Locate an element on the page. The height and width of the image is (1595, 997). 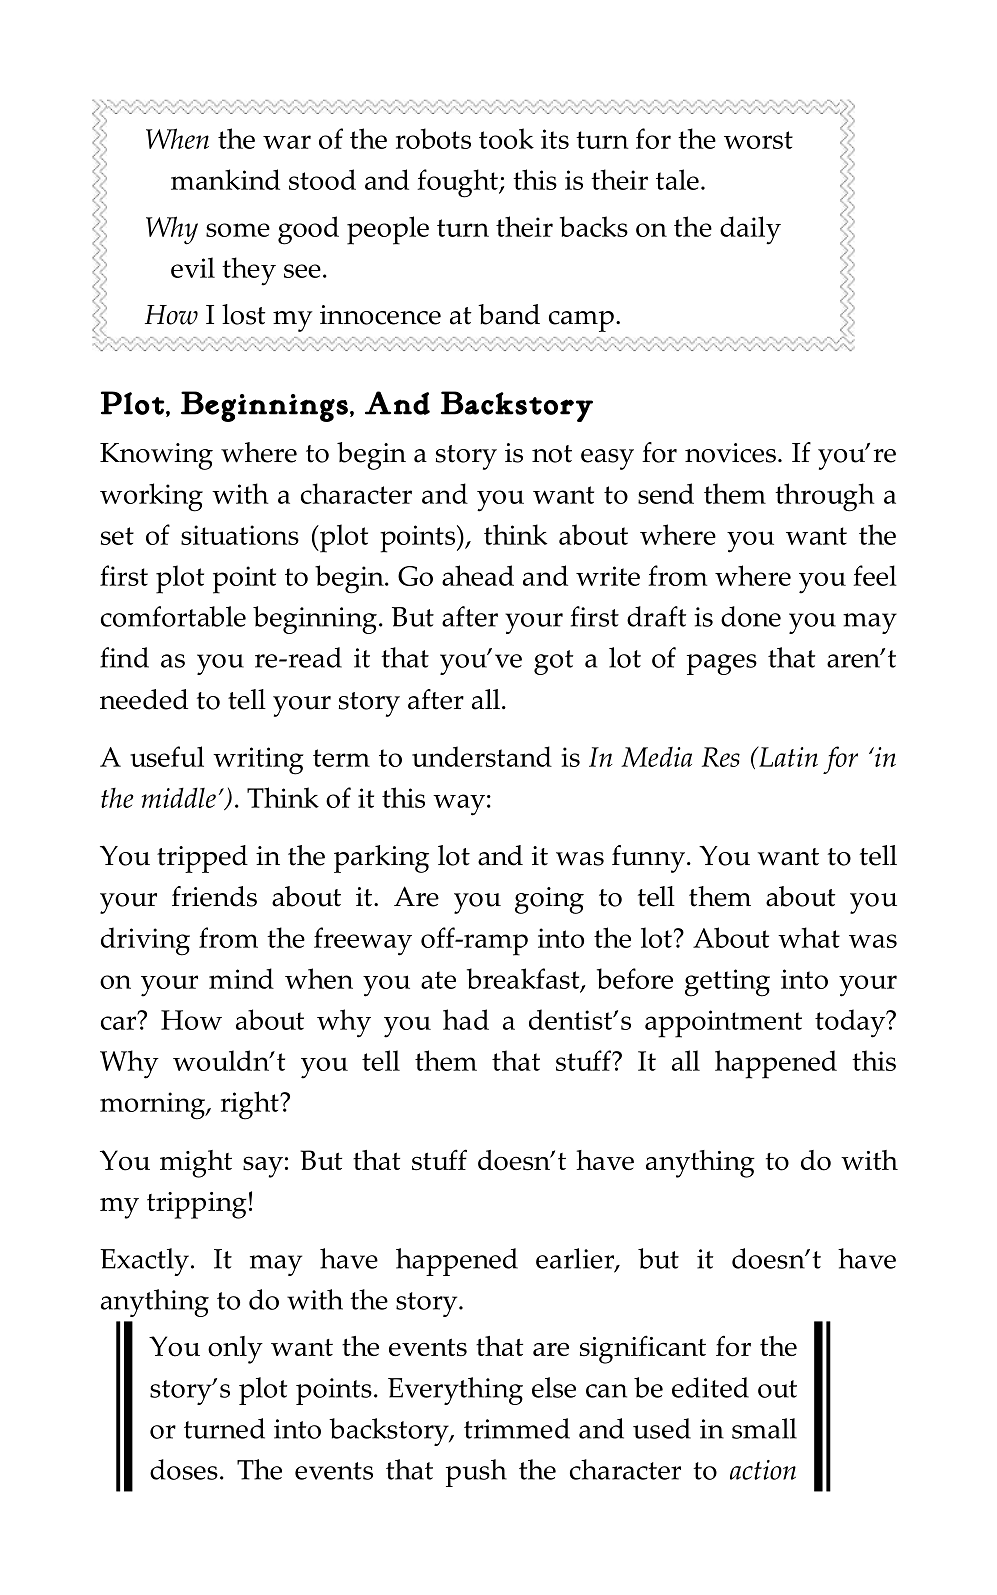
not is located at coordinates (552, 454).
